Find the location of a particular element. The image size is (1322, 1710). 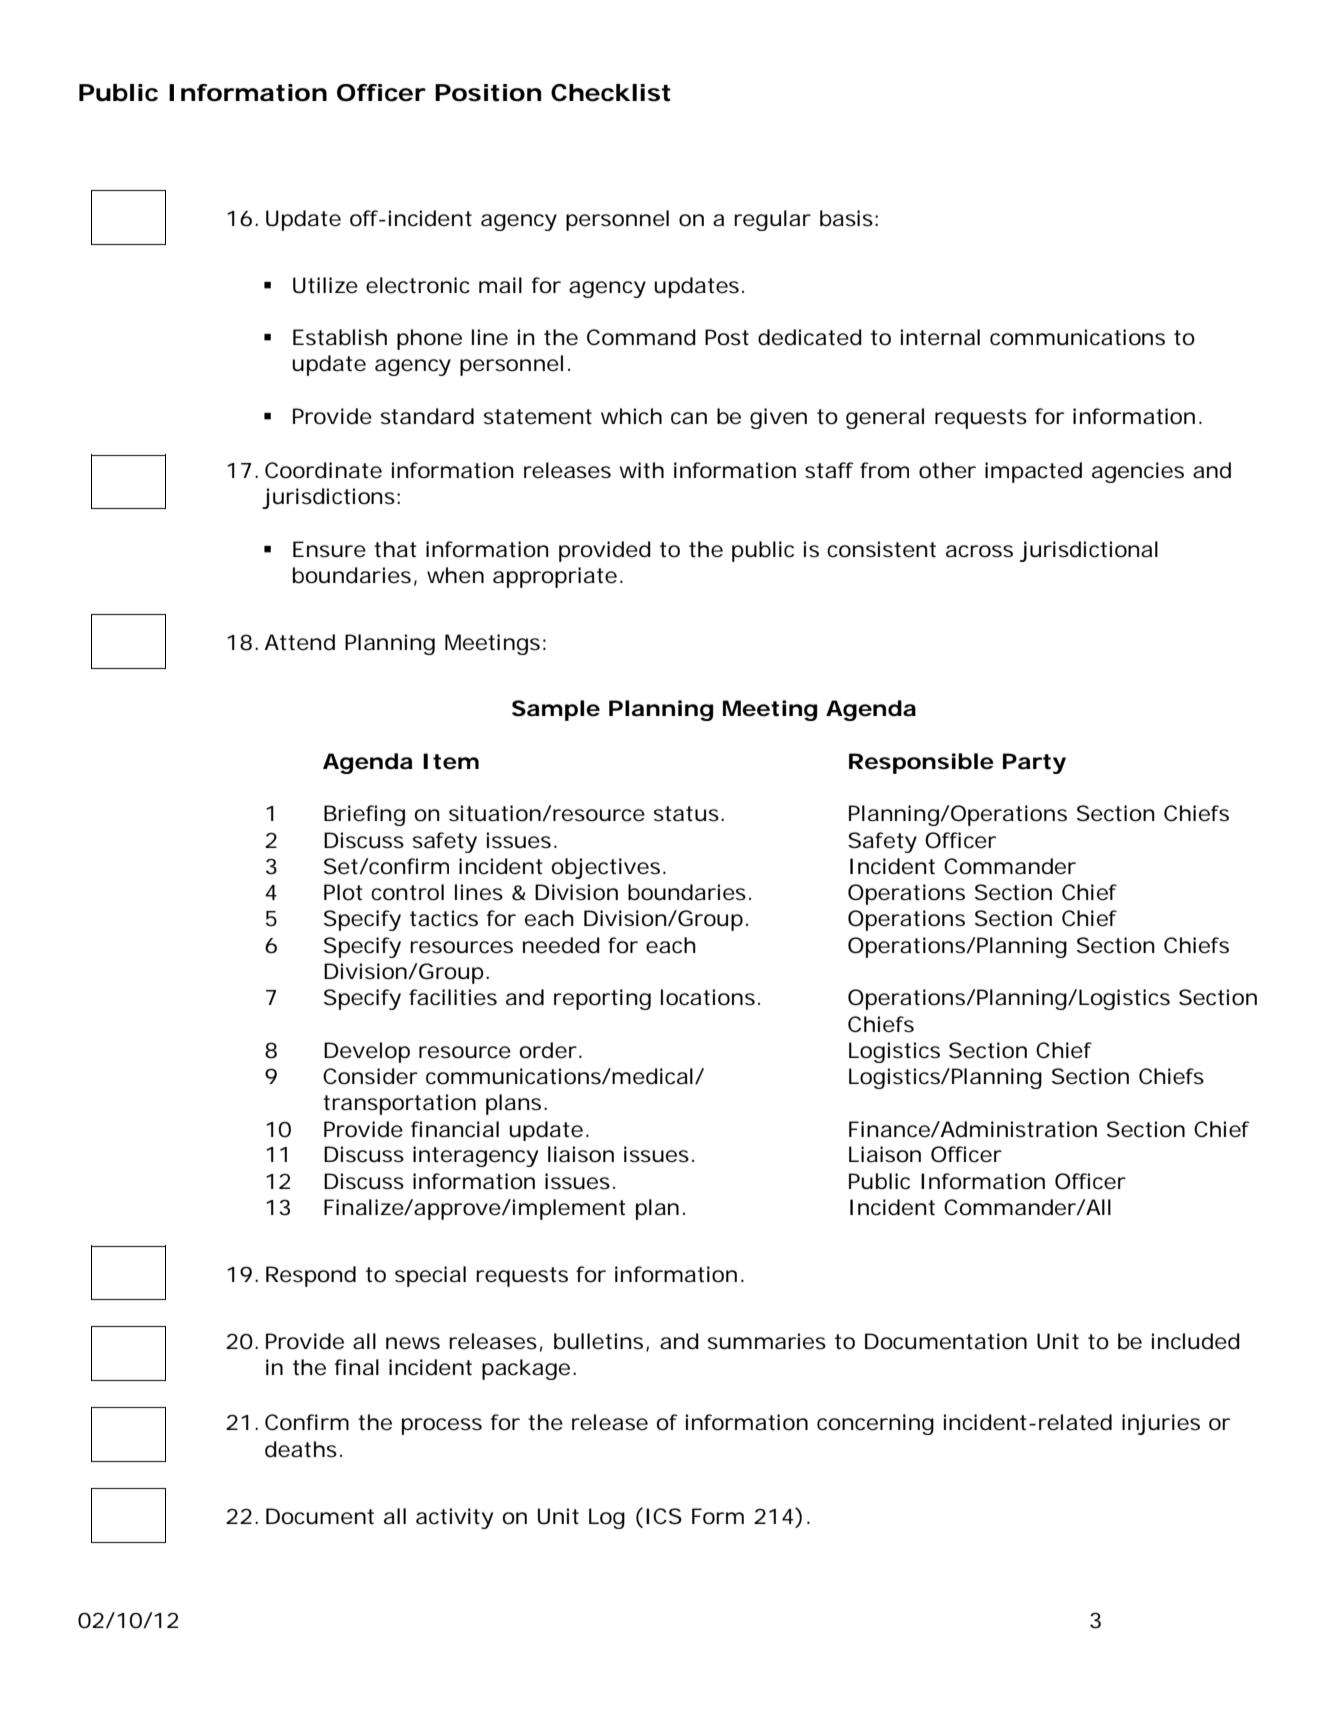

status is located at coordinates (686, 814).
